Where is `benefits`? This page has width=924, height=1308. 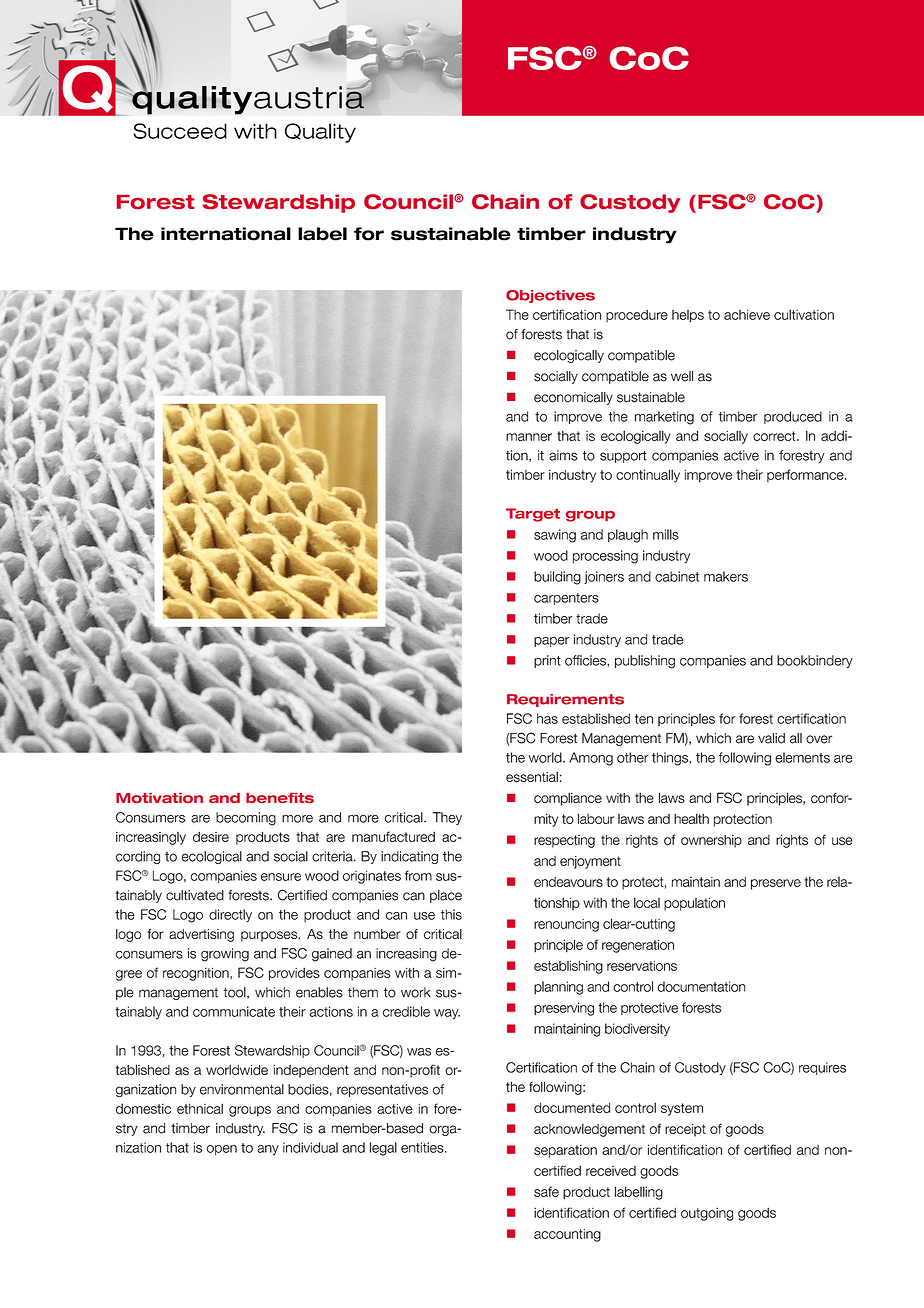
benefits is located at coordinates (280, 798).
